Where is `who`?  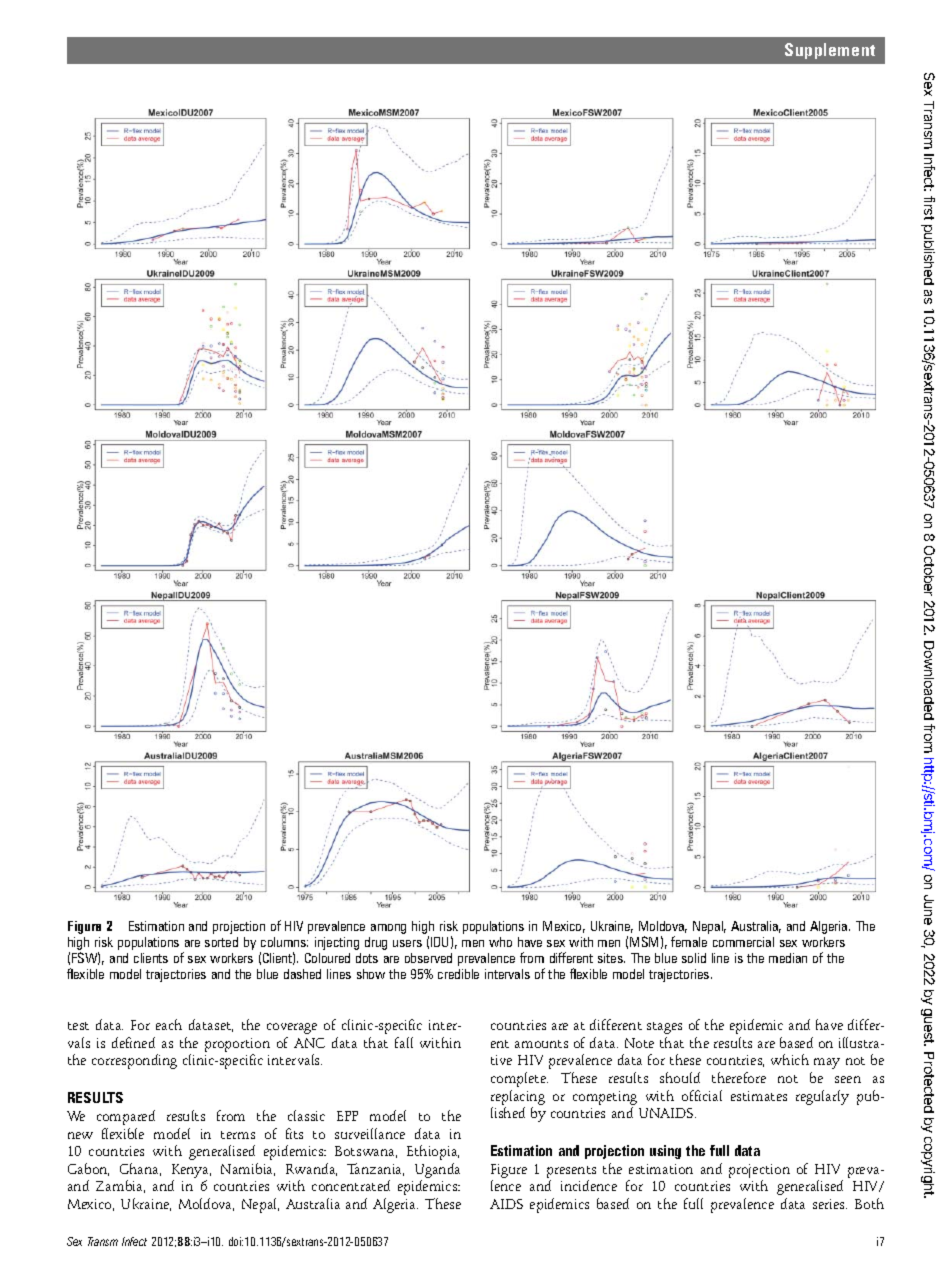 who is located at coordinates (500, 942).
